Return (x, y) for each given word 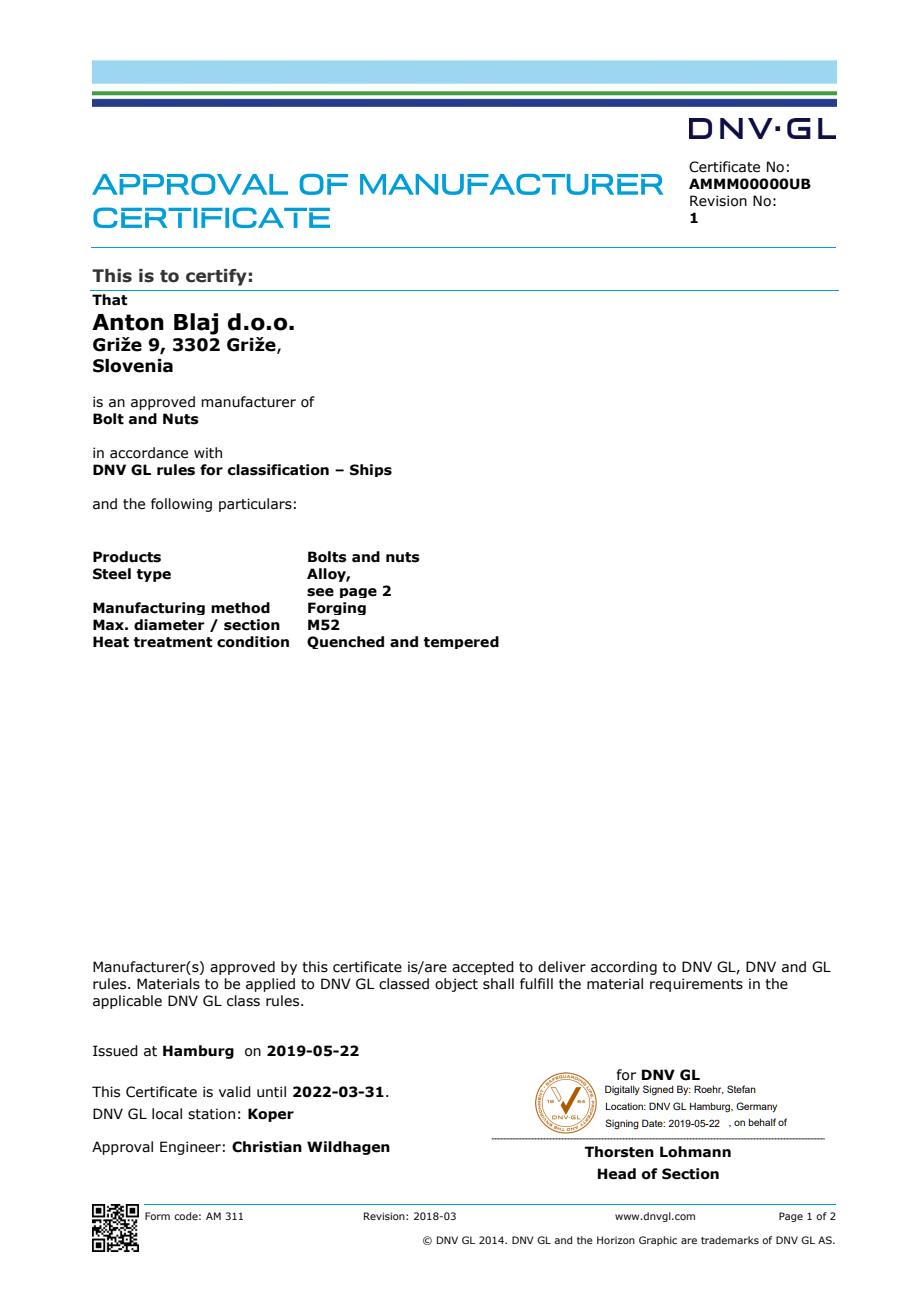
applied (270, 985)
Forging (337, 608)
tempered (461, 642)
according (624, 968)
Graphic (658, 1241)
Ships (371, 470)
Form (157, 1216)
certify (216, 277)
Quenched (345, 642)
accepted (483, 968)
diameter (169, 625)
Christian (267, 1147)
